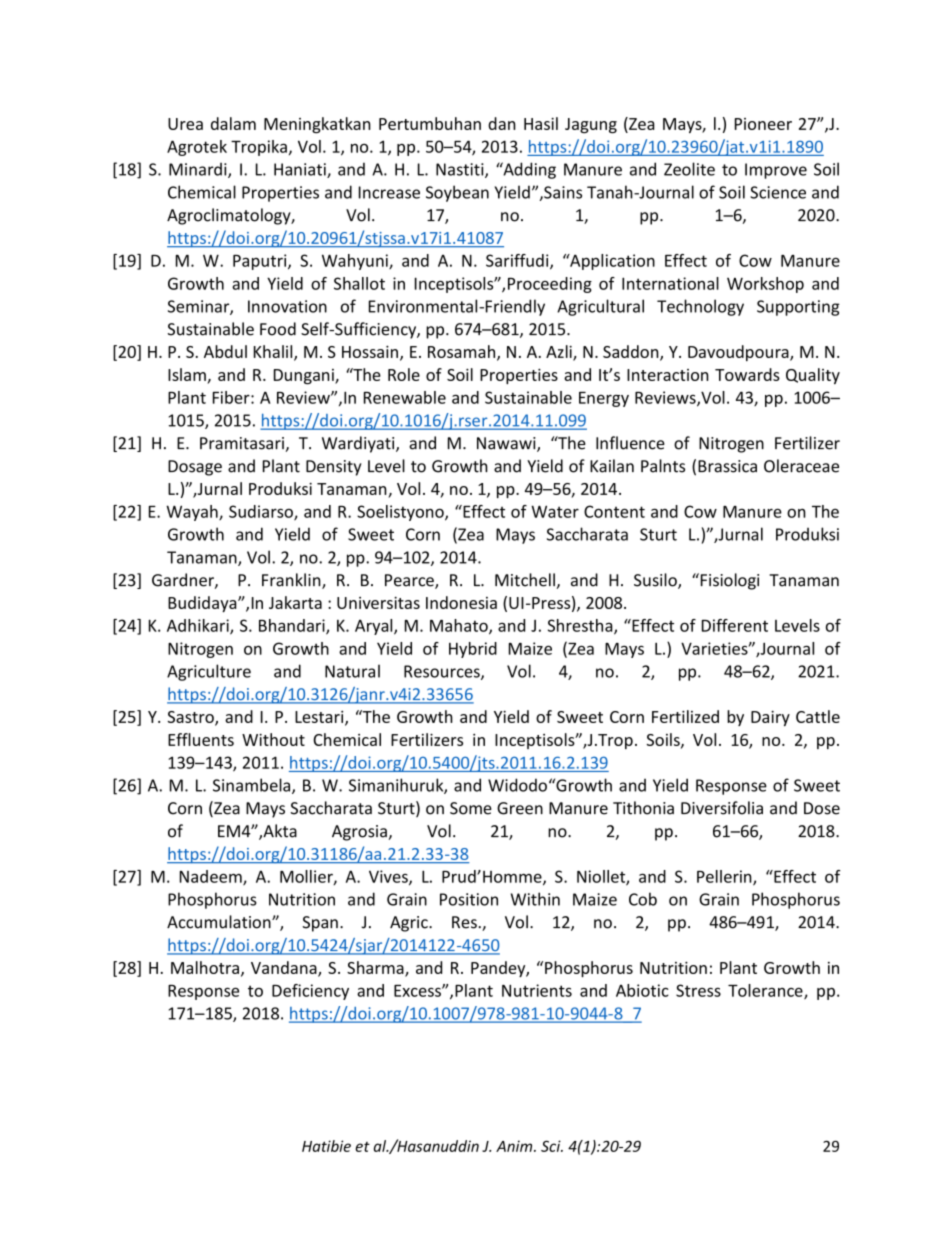  I want to click on Dose, so click(822, 808).
